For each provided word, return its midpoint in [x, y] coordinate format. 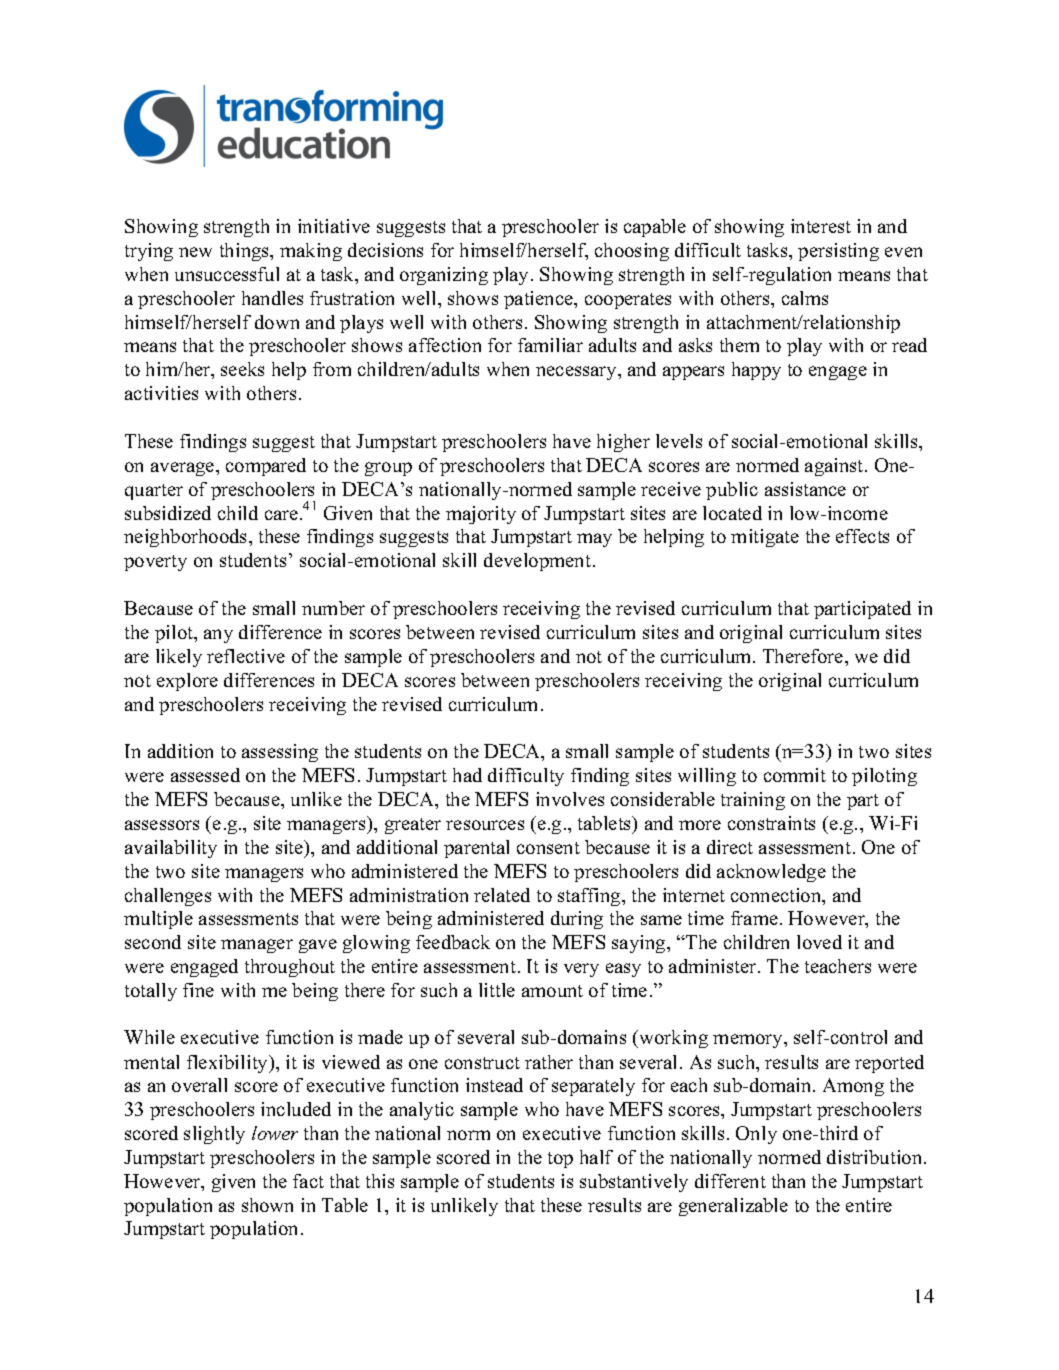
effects [862, 536]
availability [171, 849]
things [246, 252]
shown [267, 1205]
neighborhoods [187, 538]
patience [540, 300]
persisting [838, 252]
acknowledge [771, 873]
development [539, 562]
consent [548, 848]
